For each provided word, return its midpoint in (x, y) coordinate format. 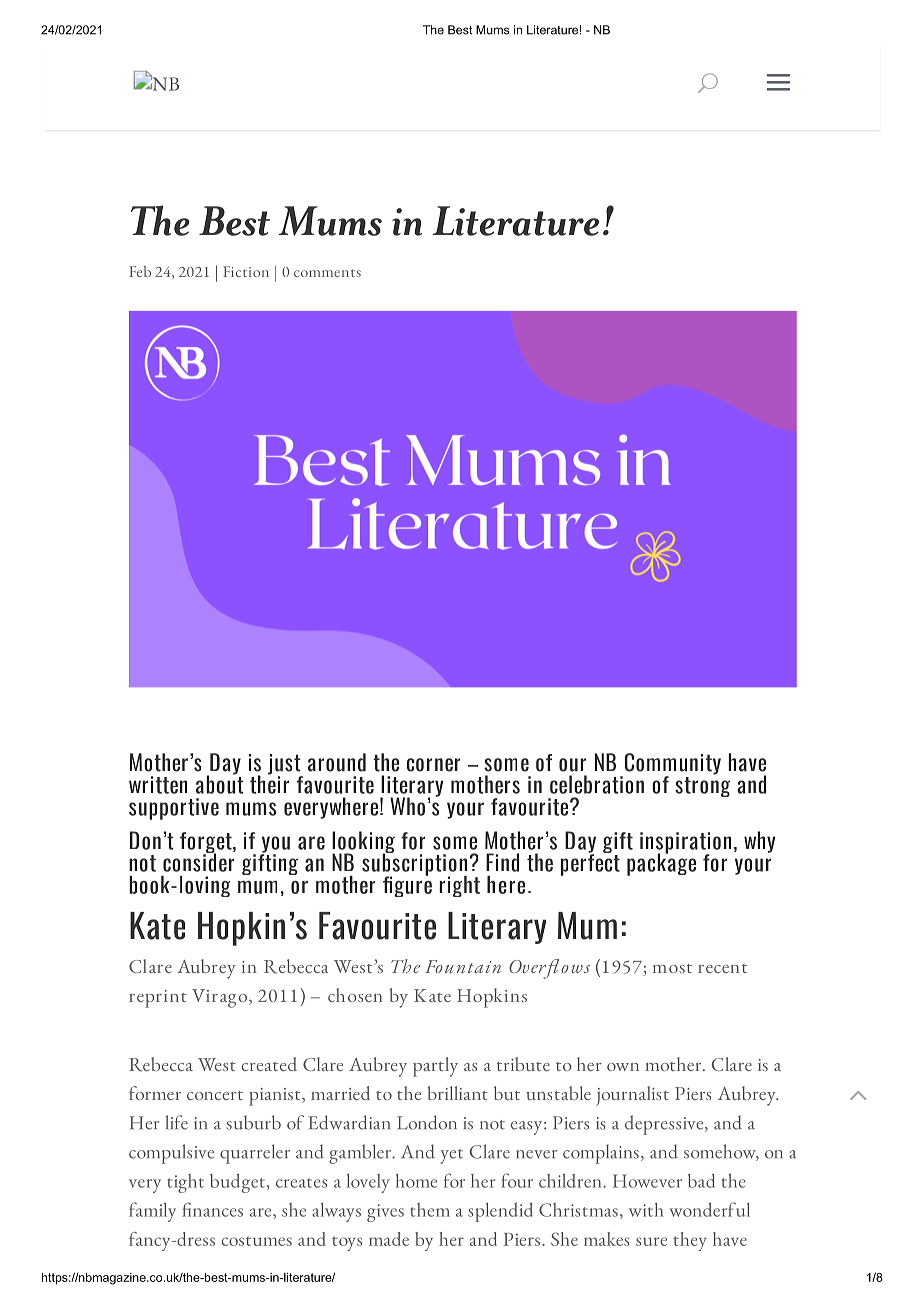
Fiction (246, 271)
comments (327, 273)
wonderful (709, 1209)
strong (702, 785)
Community (671, 765)
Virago (221, 998)
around (337, 762)
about (220, 783)
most (672, 968)
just (285, 765)
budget (237, 1183)
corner (433, 765)
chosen (355, 995)
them (430, 1210)
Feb (140, 271)
